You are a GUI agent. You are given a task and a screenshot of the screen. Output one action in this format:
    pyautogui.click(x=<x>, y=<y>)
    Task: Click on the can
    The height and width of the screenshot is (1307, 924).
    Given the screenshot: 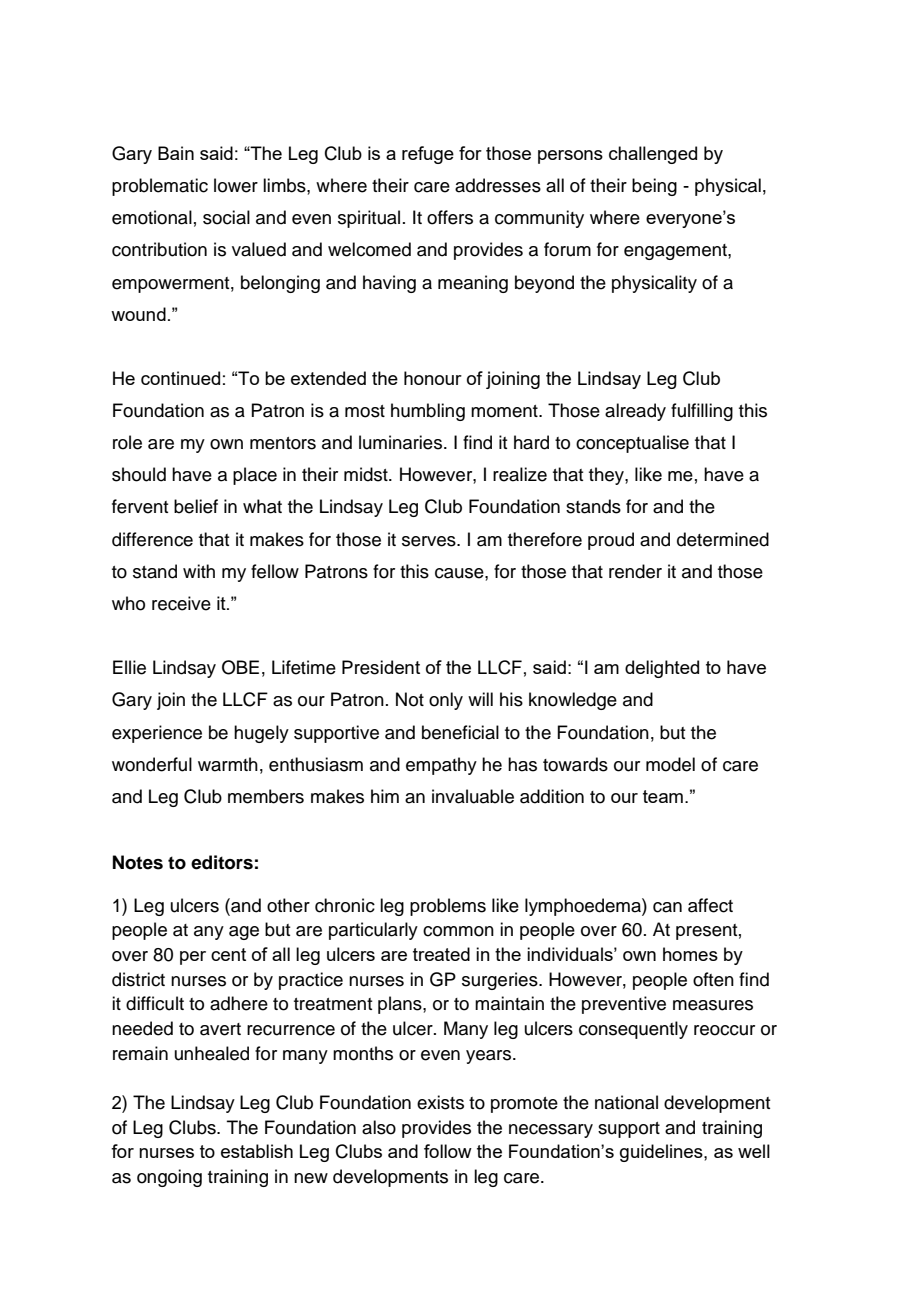 What is the action you would take?
    pyautogui.click(x=667, y=907)
